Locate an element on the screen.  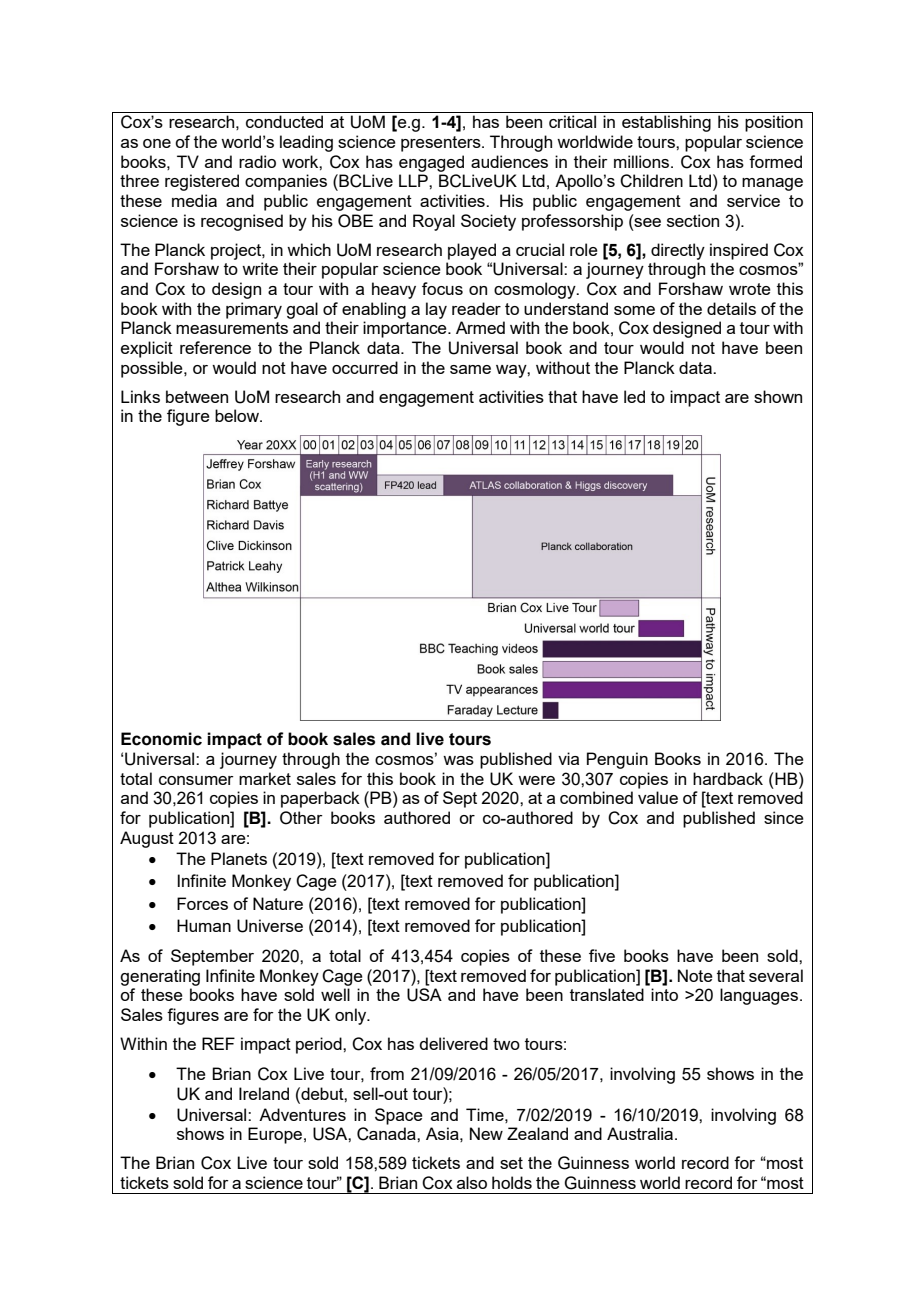
registered is located at coordinates (202, 182).
